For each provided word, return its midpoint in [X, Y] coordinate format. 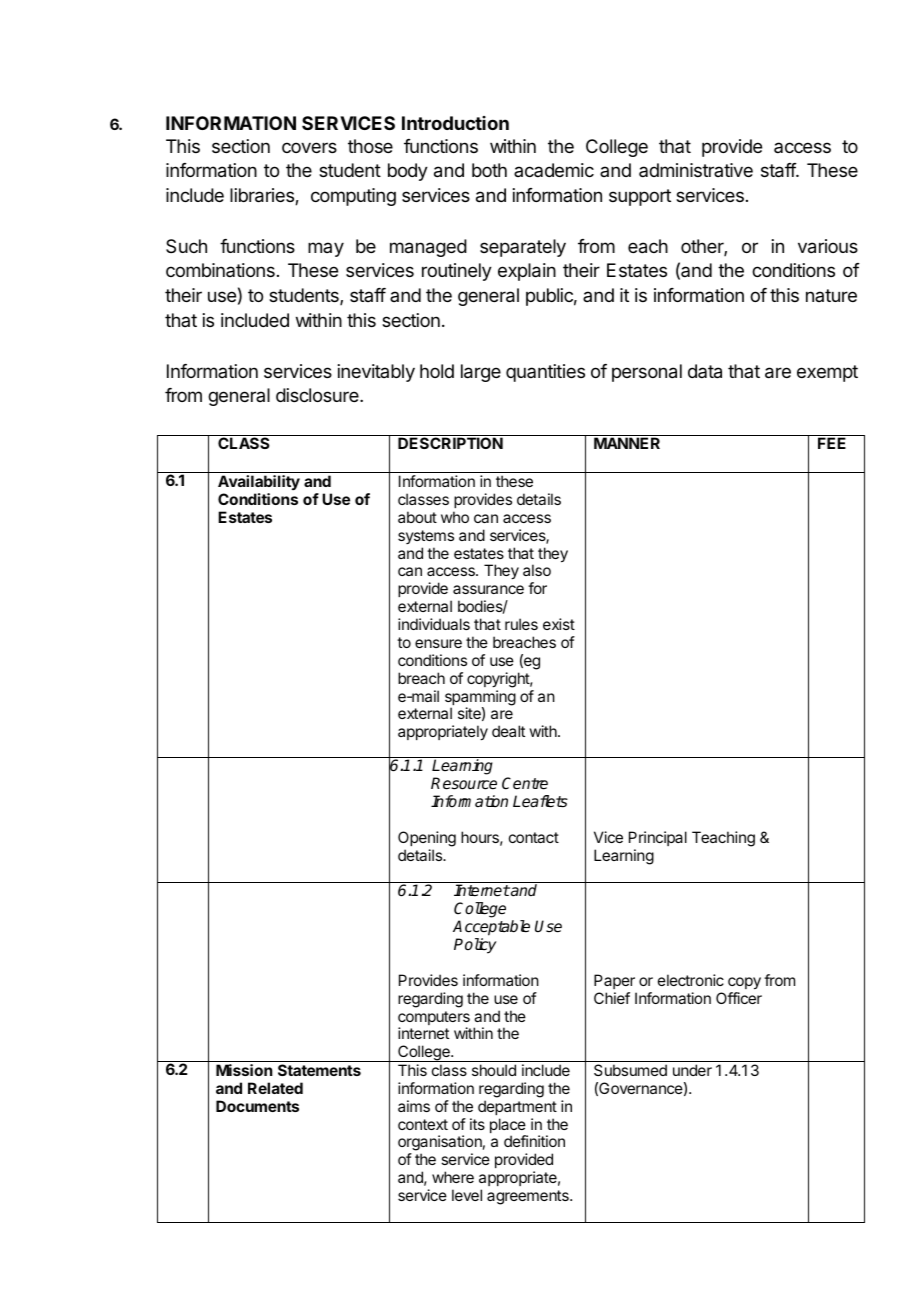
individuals [434, 624]
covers [309, 147]
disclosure [318, 395]
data [705, 371]
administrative [696, 170]
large [481, 373]
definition [534, 1141]
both [489, 170]
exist [559, 624]
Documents [257, 1106]
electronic [691, 980]
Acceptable [491, 928]
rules [521, 624]
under [692, 1070]
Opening [427, 840]
